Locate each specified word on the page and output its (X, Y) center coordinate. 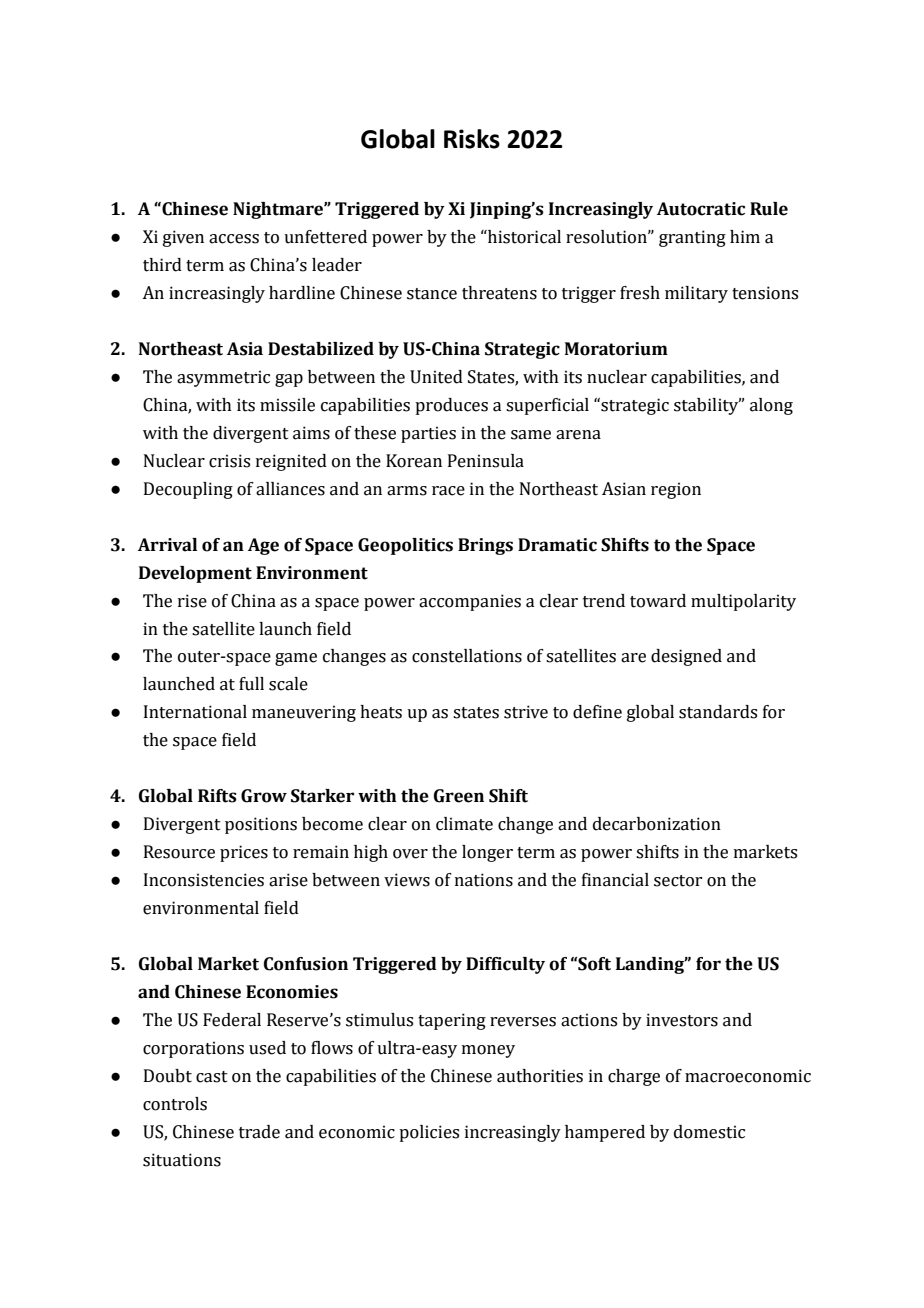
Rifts (217, 796)
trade (259, 1132)
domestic (709, 1132)
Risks (472, 139)
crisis (229, 461)
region (676, 490)
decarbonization (657, 824)
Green (459, 796)
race (448, 491)
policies (429, 1133)
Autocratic (701, 209)
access (234, 239)
